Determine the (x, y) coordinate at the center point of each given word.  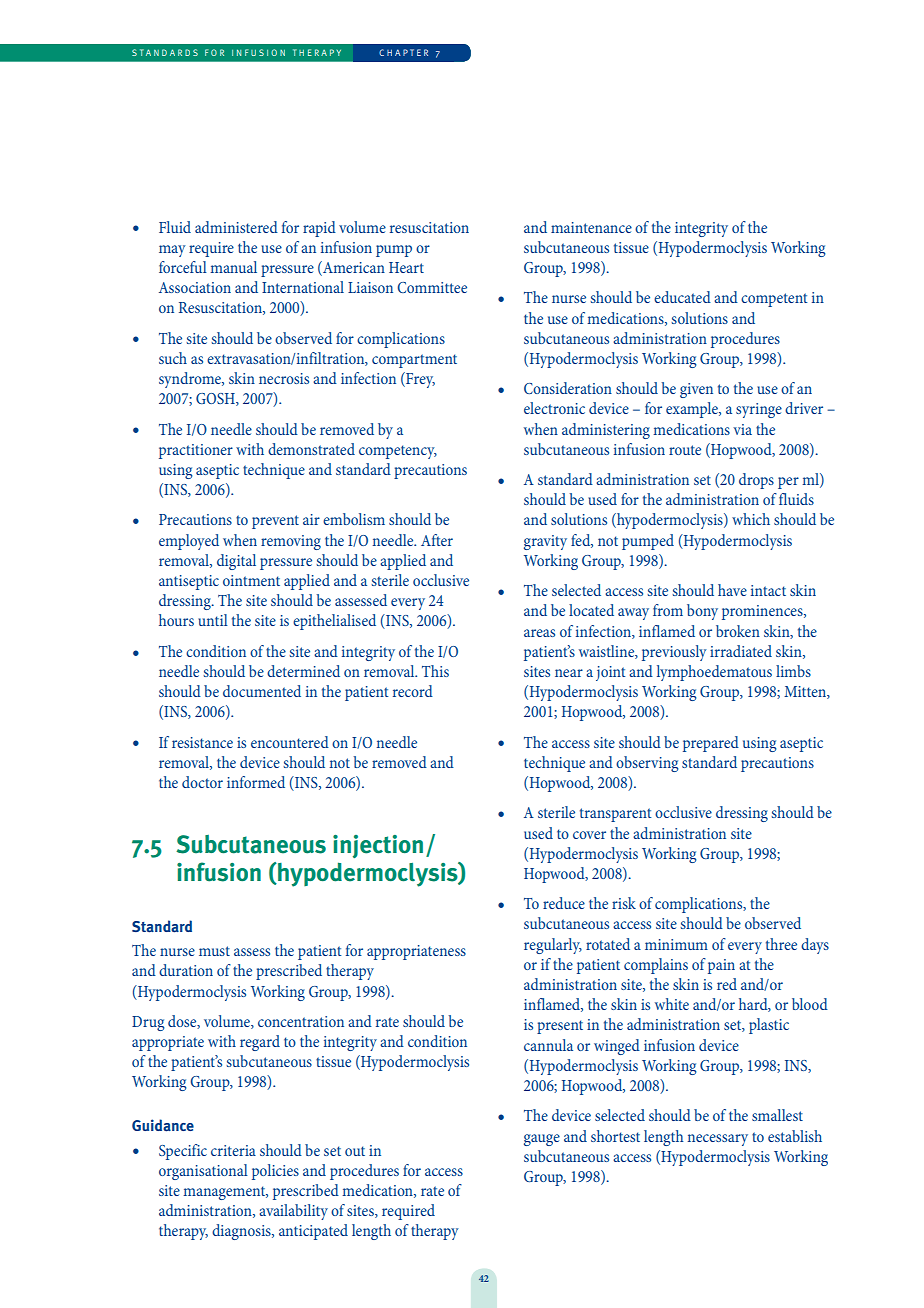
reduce (564, 903)
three (781, 944)
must (214, 951)
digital (236, 562)
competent (774, 300)
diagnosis (242, 1232)
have (732, 590)
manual (233, 267)
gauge (542, 1140)
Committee (432, 287)
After (437, 540)
